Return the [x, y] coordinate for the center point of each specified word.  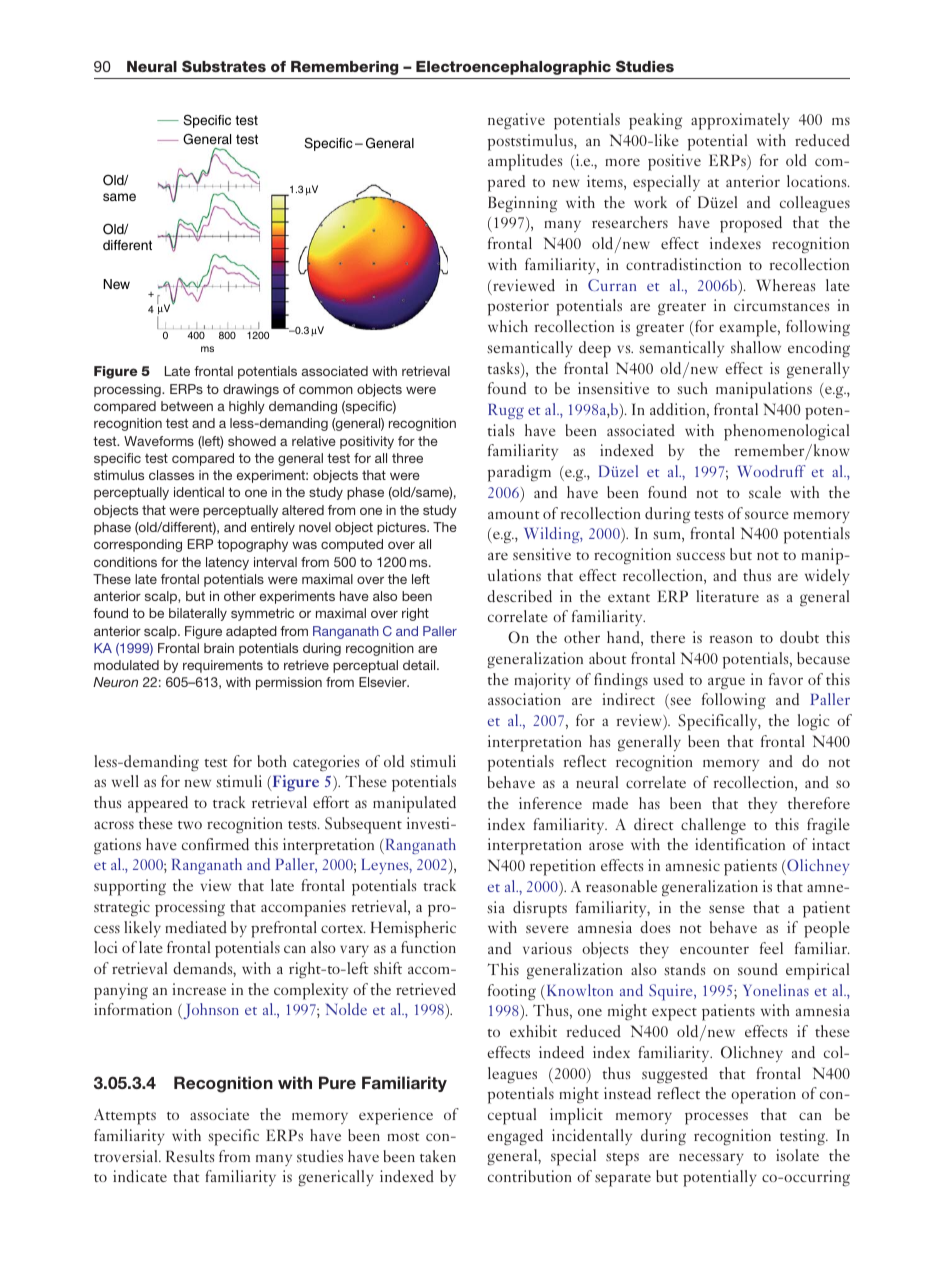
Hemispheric [413, 929]
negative [516, 121]
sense [727, 909]
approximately [740, 121]
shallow [756, 347]
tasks [504, 369]
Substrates [224, 66]
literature [727, 596]
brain [219, 648]
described [519, 596]
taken [438, 1156]
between [187, 406]
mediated [196, 927]
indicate [140, 1176]
